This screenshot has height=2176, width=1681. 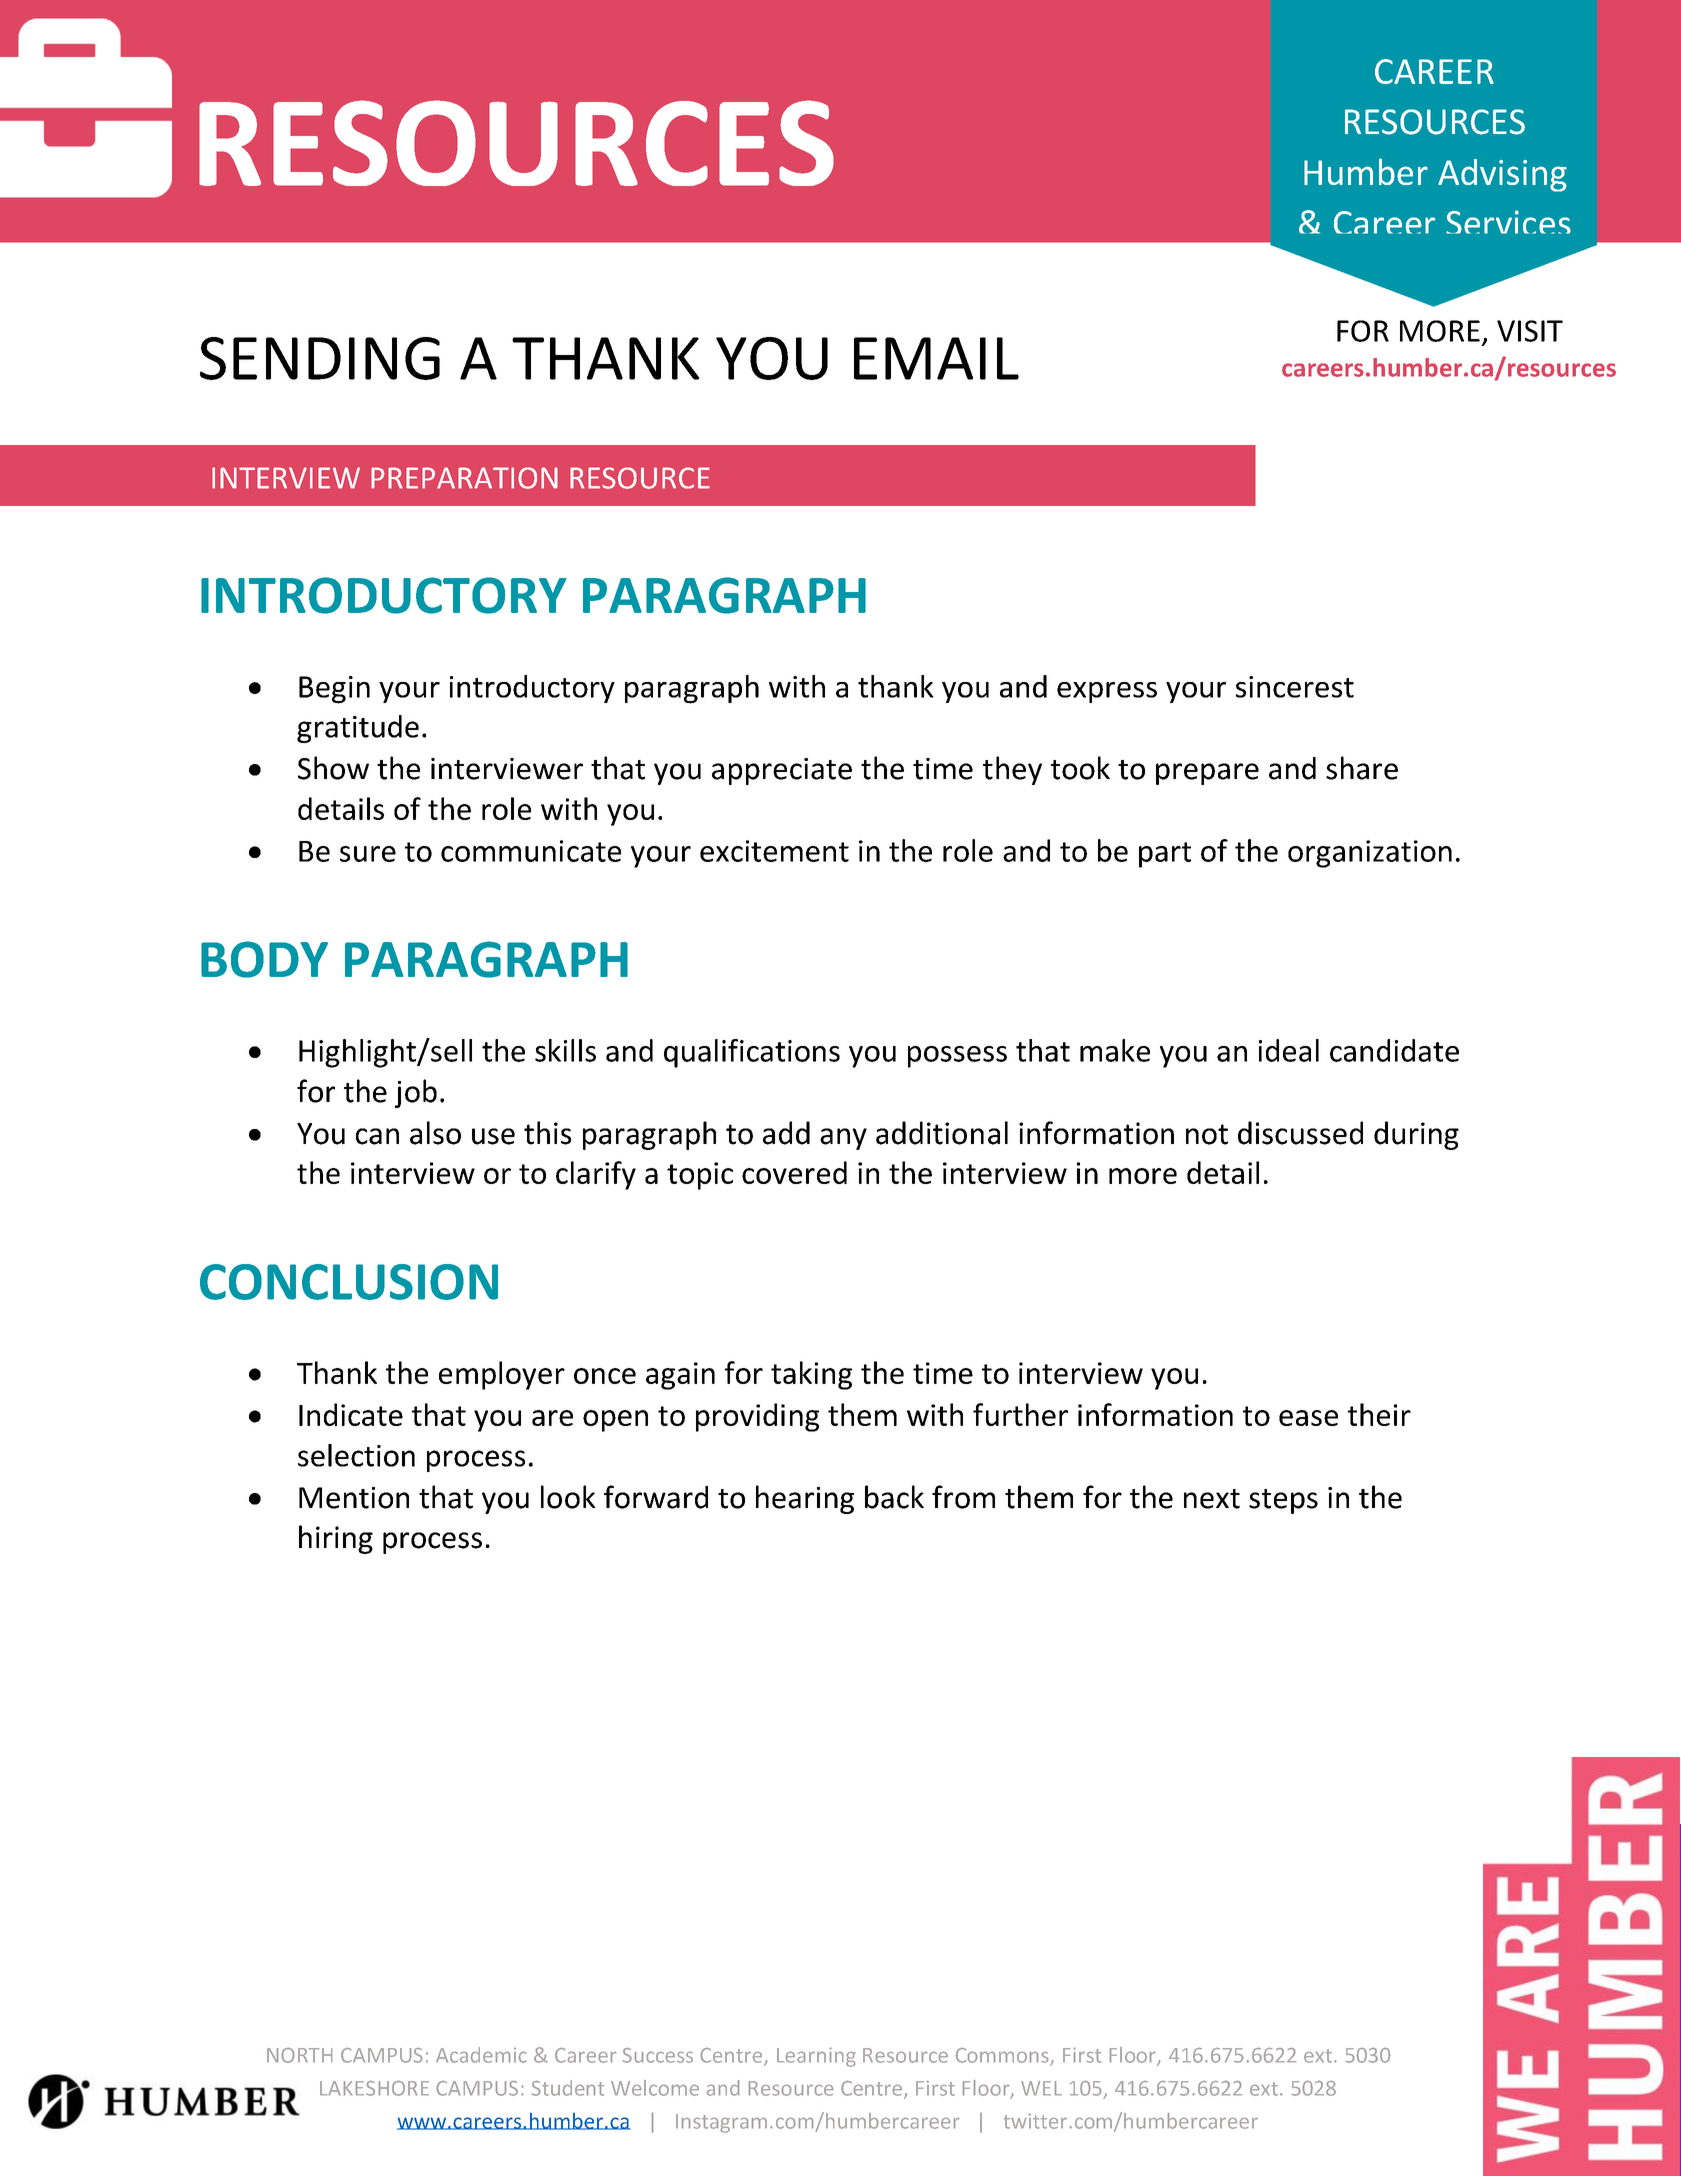 What do you see at coordinates (1283, 1501) in the screenshot?
I see `steps` at bounding box center [1283, 1501].
